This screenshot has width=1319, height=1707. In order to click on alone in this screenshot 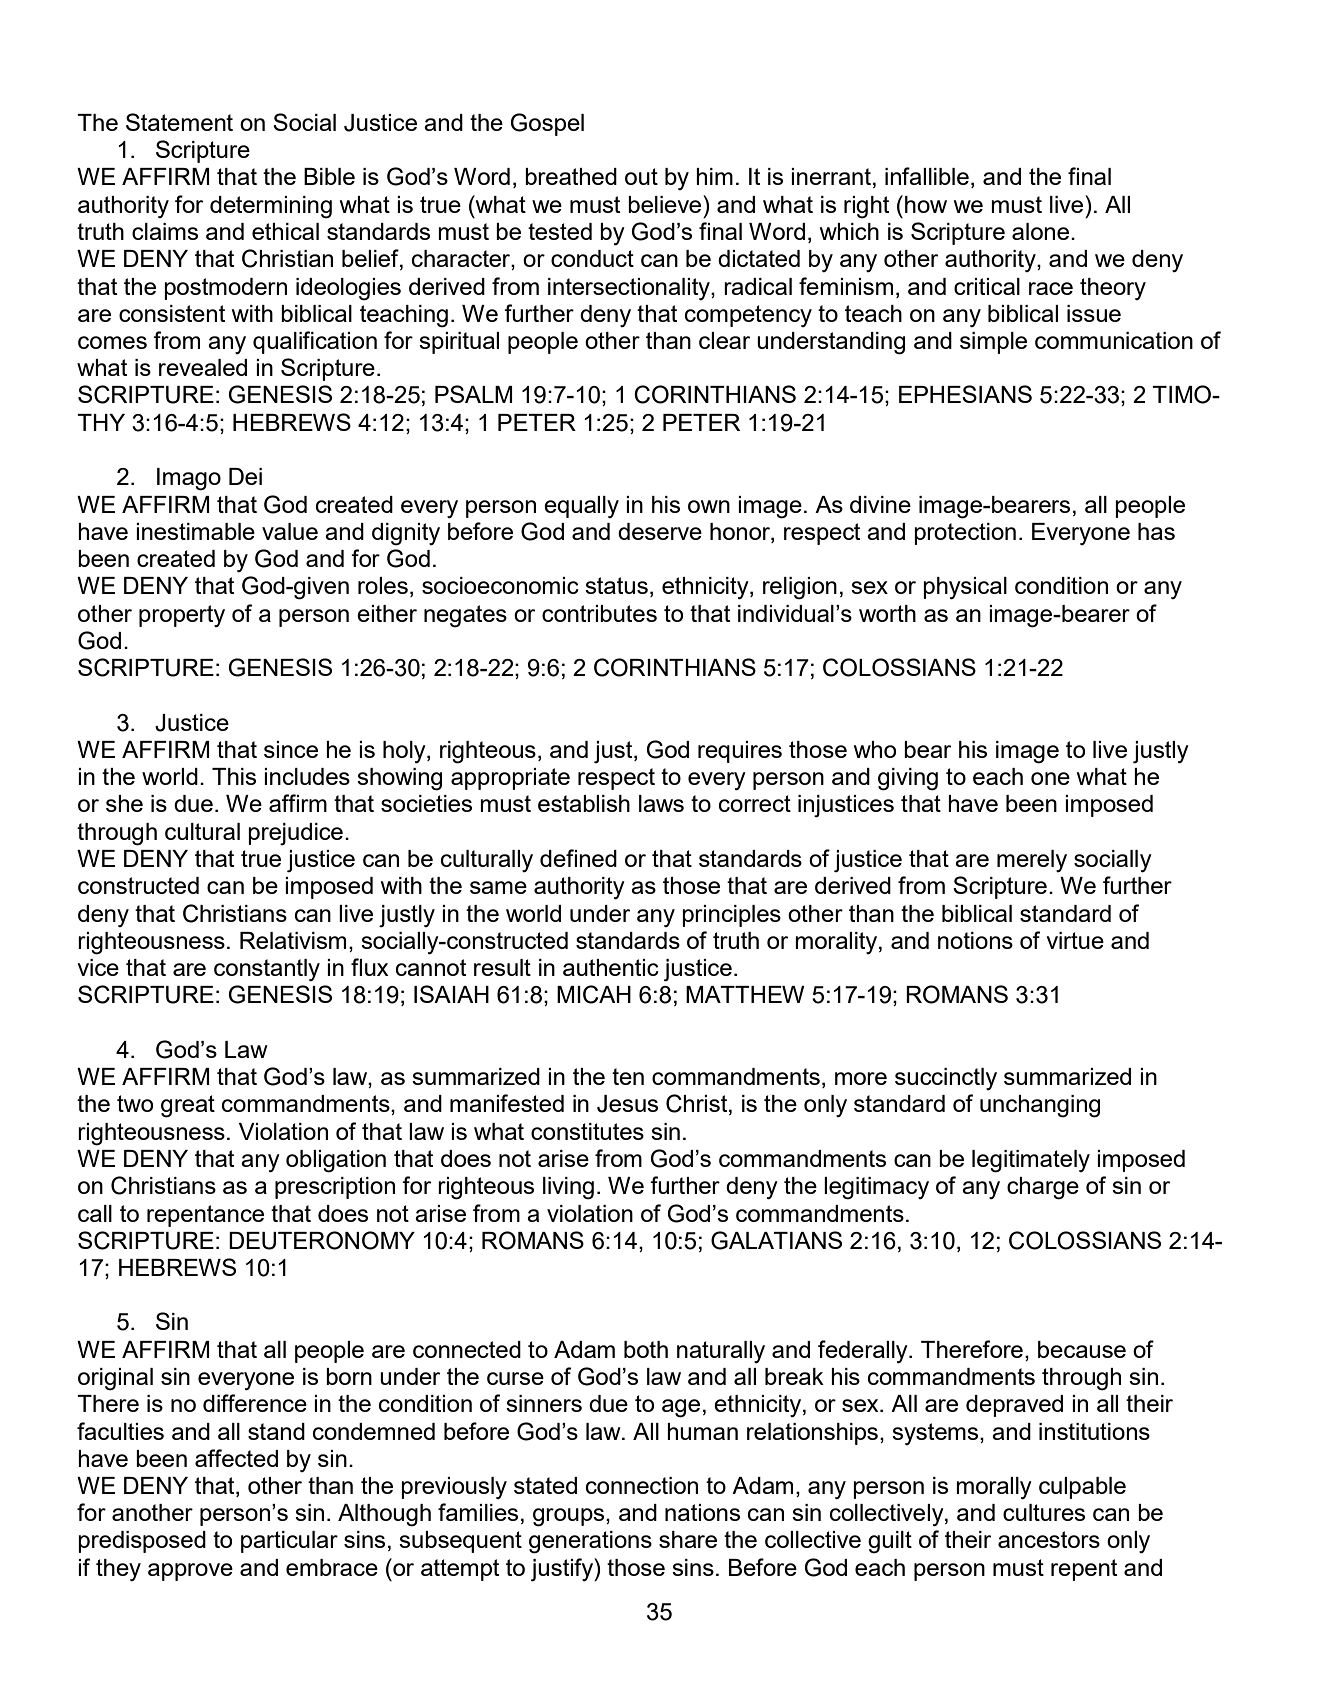, I will do `click(1042, 231)`.
